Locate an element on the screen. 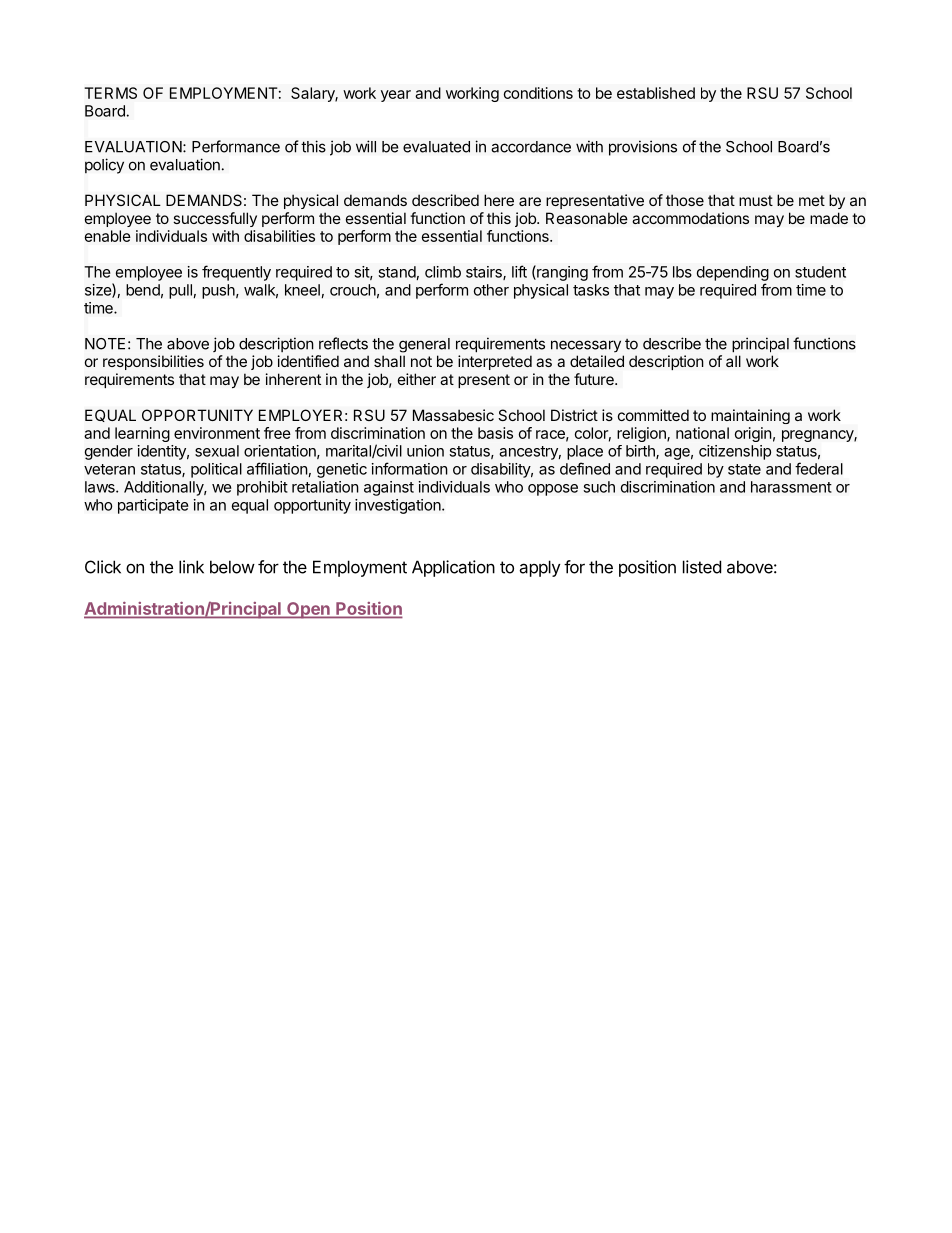  link is located at coordinates (191, 567).
